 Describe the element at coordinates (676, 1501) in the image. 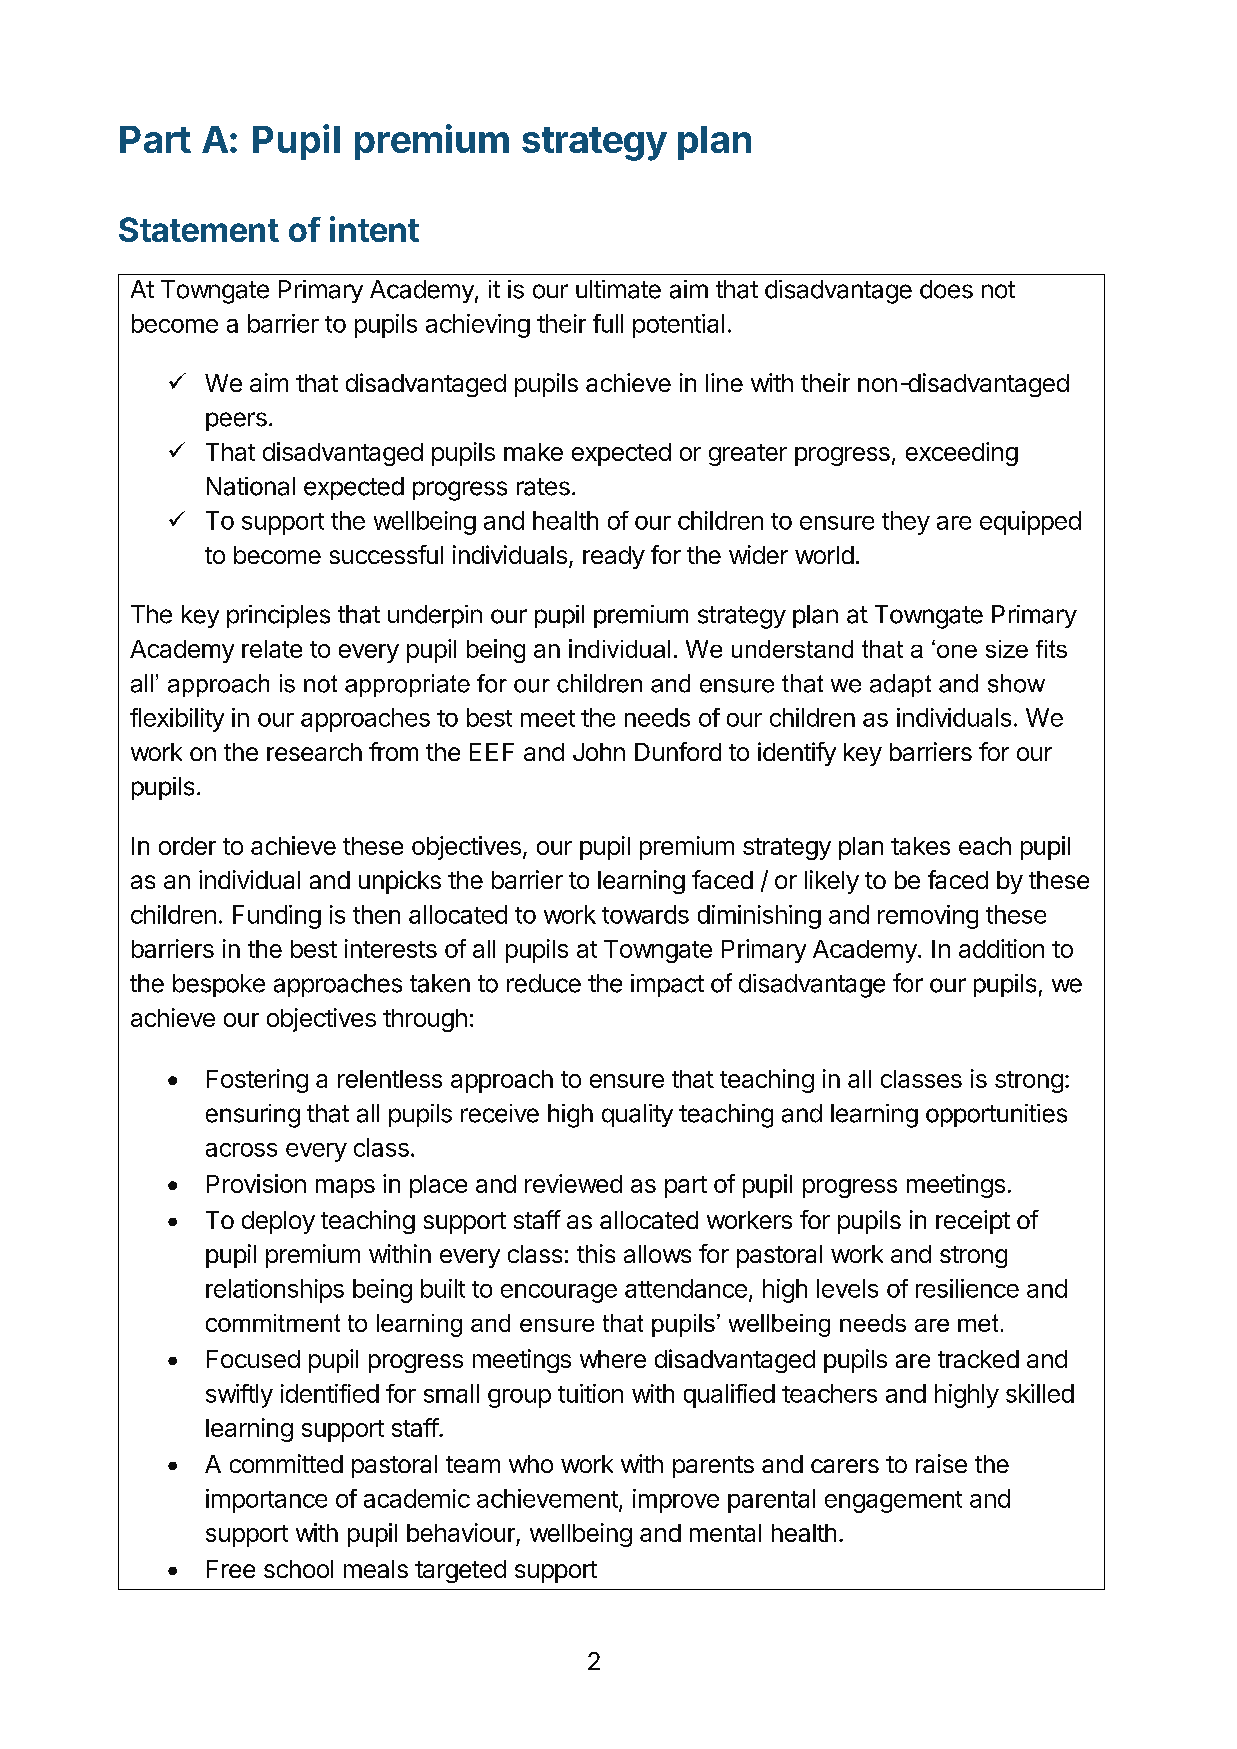

I see `improve` at that location.
